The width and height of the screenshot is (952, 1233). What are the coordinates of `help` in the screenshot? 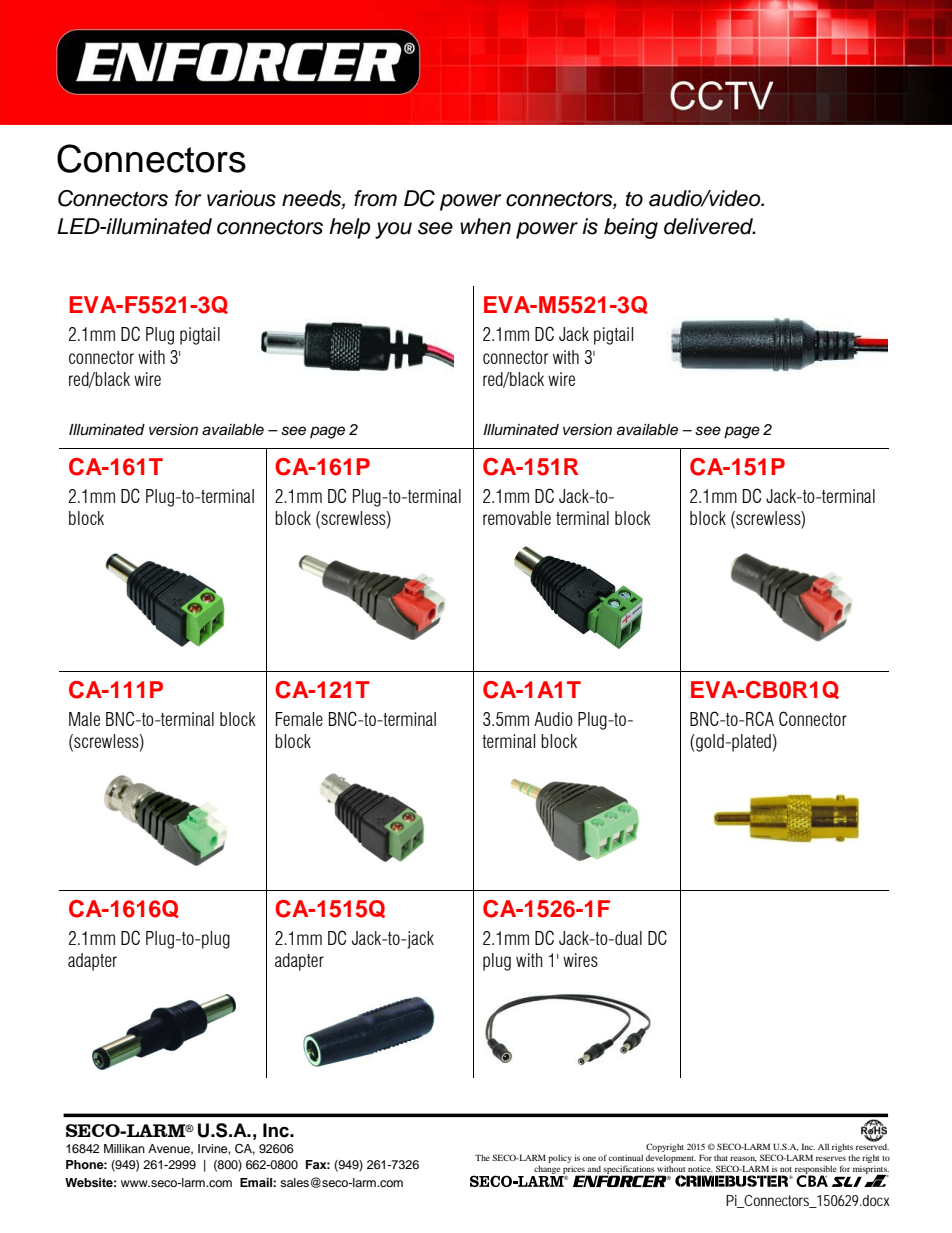 It's located at (349, 228).
